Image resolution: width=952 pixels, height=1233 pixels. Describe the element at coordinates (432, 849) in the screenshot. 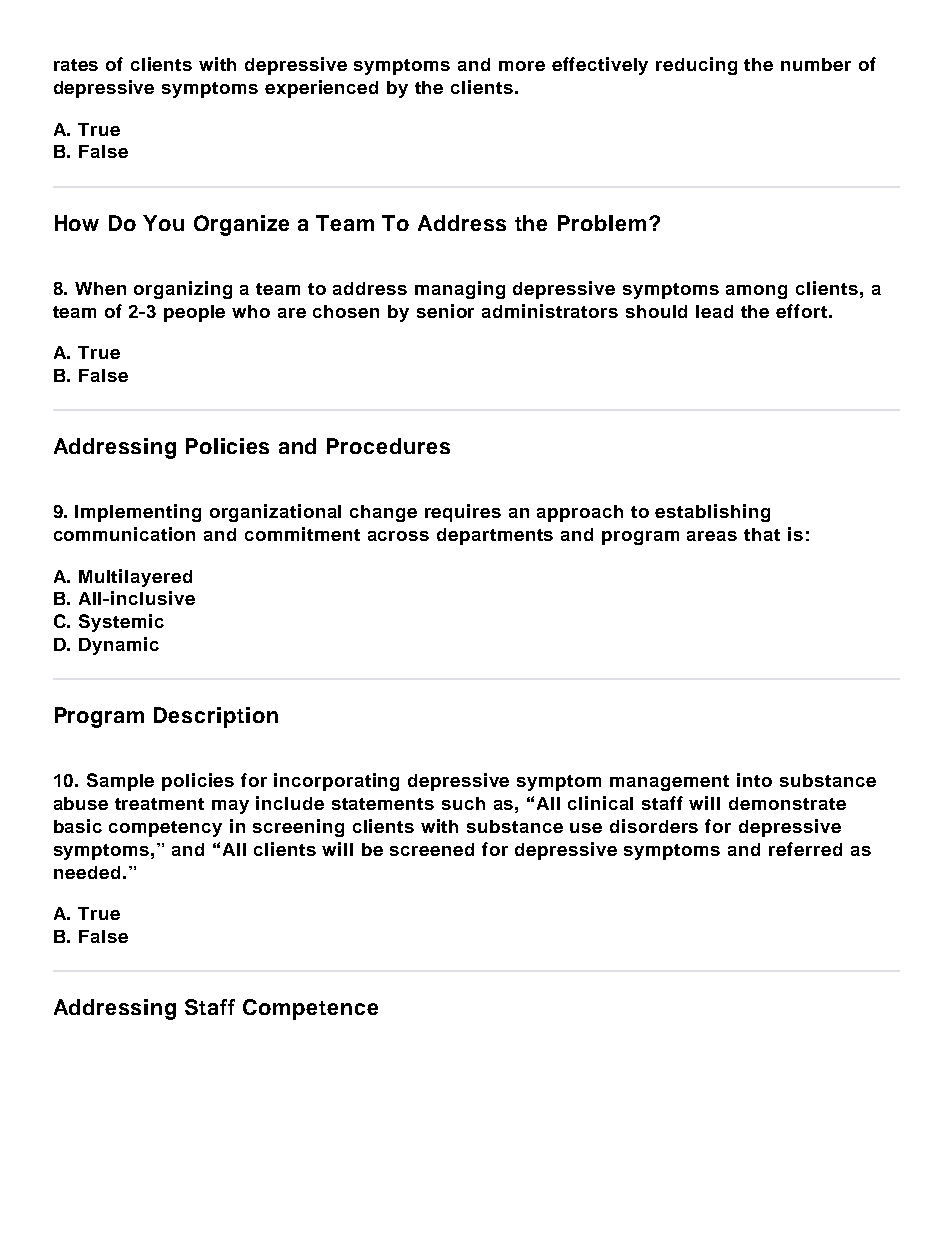

I see `screened` at that location.
